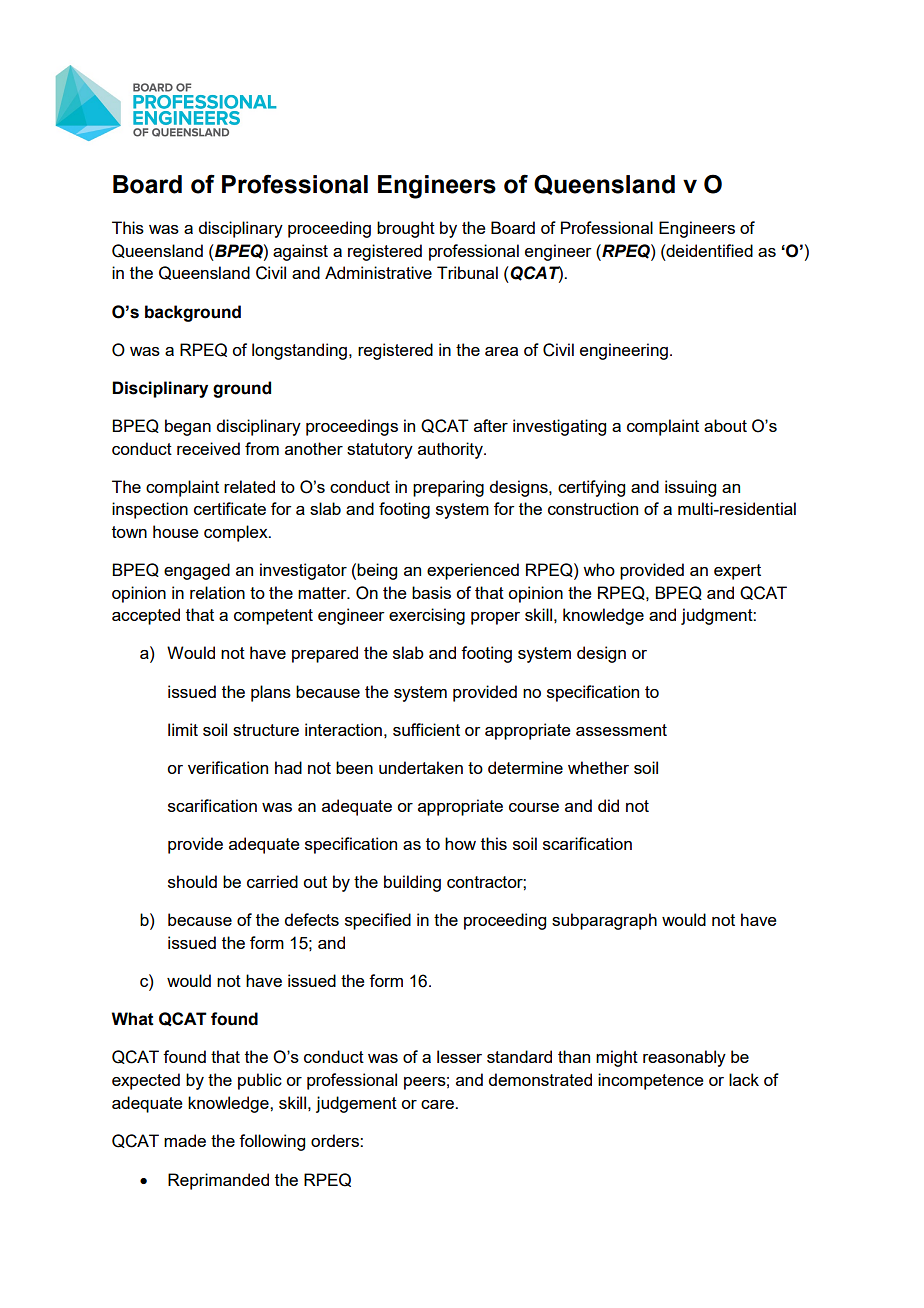 The height and width of the screenshot is (1308, 924). Describe the element at coordinates (183, 729) in the screenshot. I see `limit` at that location.
